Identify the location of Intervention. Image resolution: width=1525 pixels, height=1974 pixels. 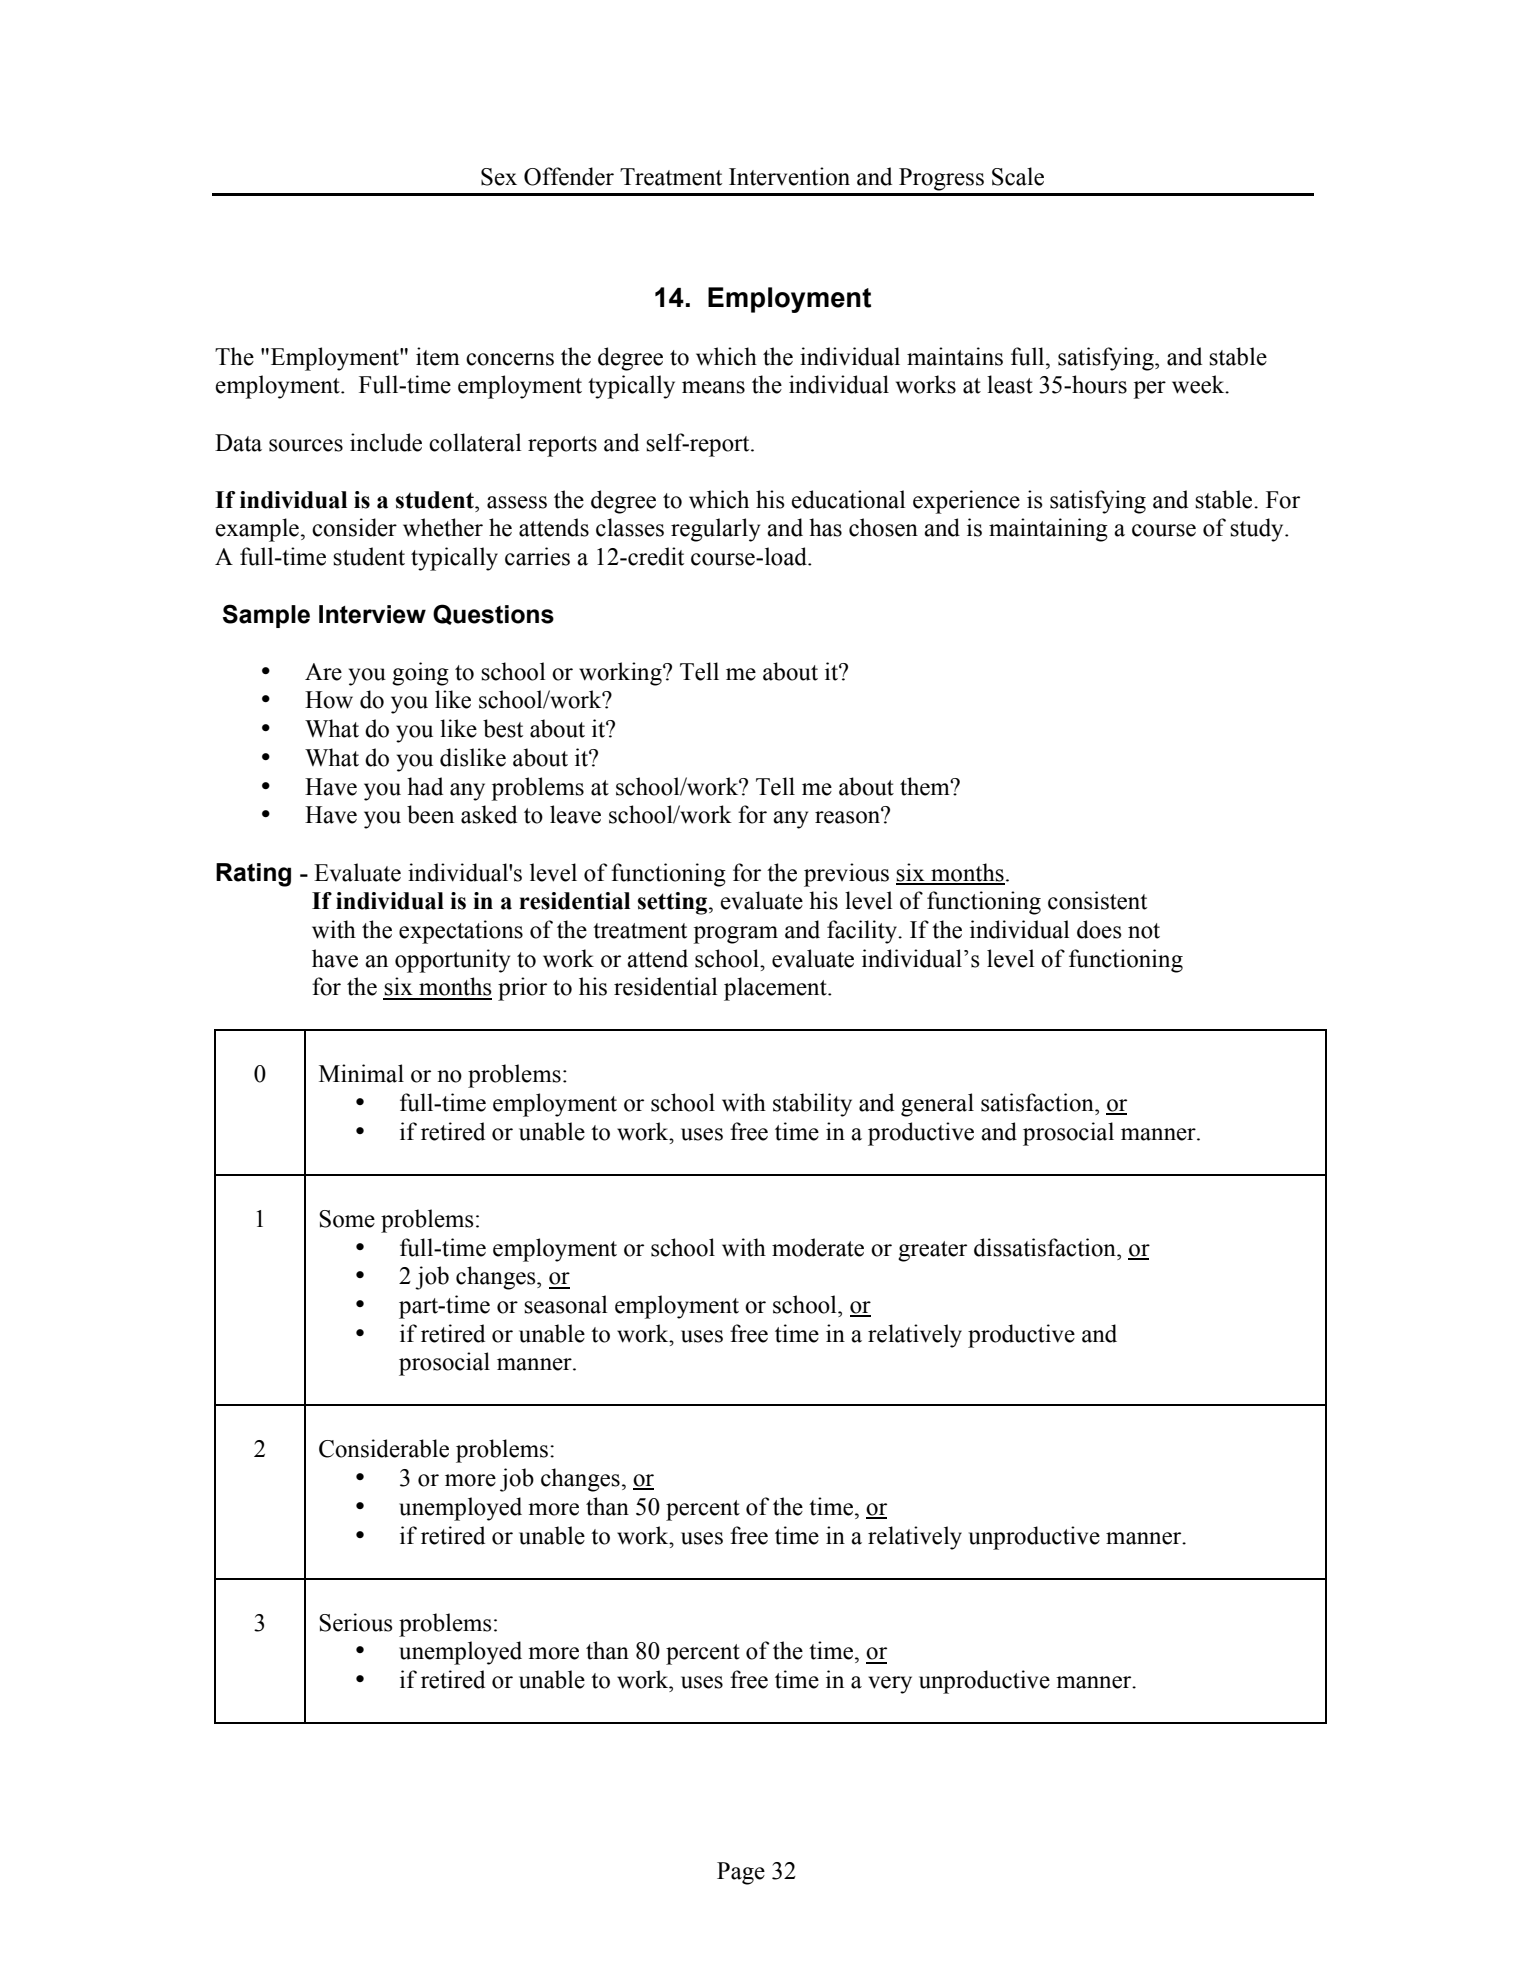
(789, 176).
